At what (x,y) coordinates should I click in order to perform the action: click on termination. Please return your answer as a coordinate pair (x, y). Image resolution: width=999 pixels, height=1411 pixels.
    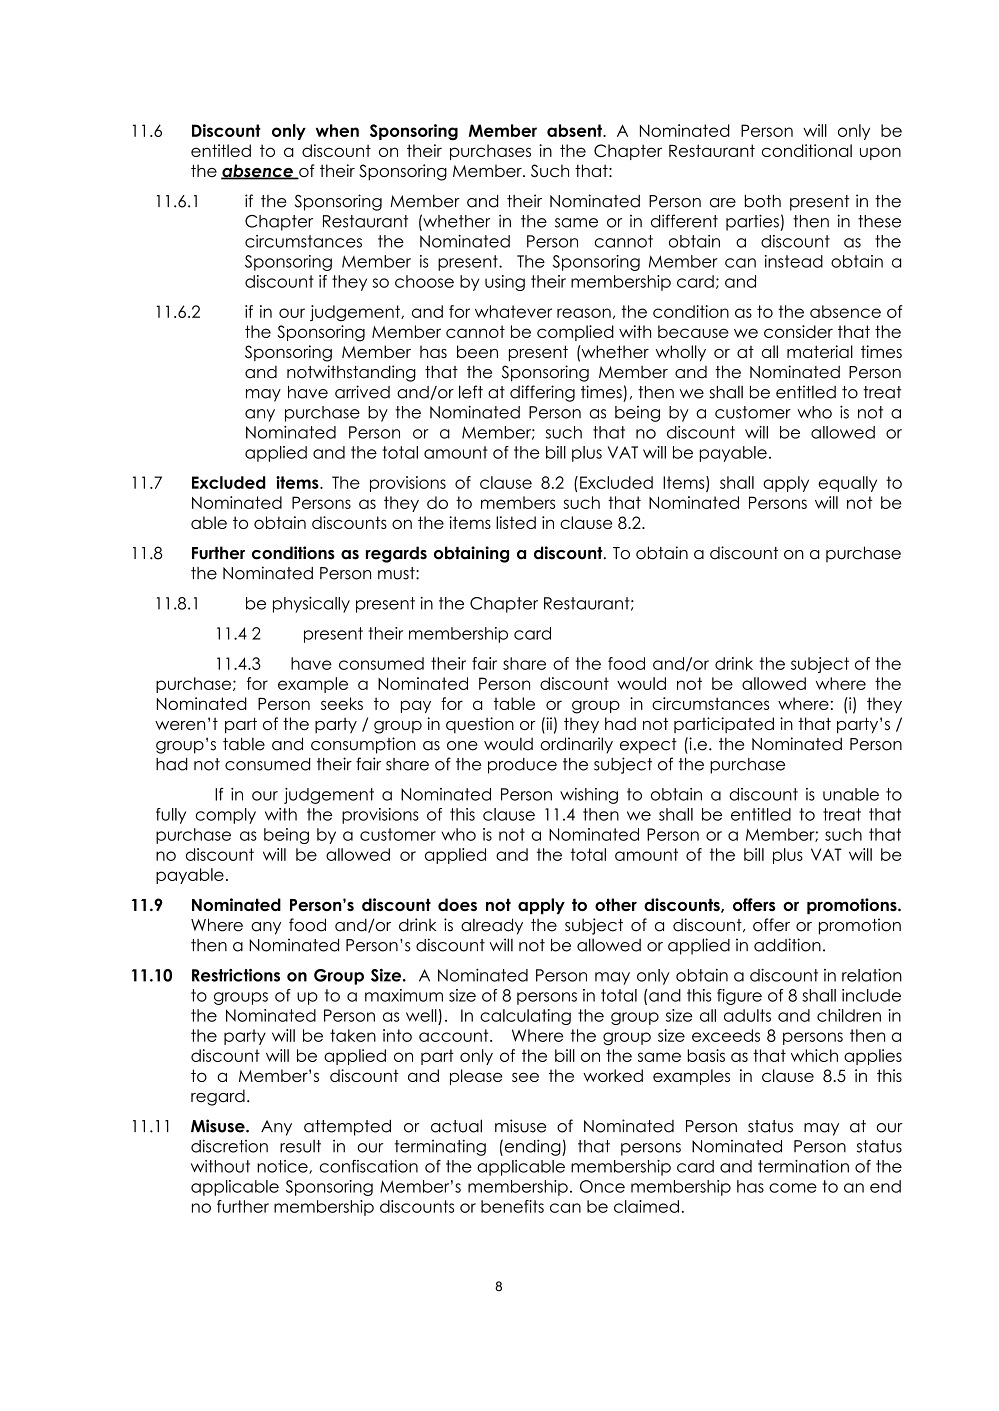
    Looking at the image, I should click on (803, 1166).
